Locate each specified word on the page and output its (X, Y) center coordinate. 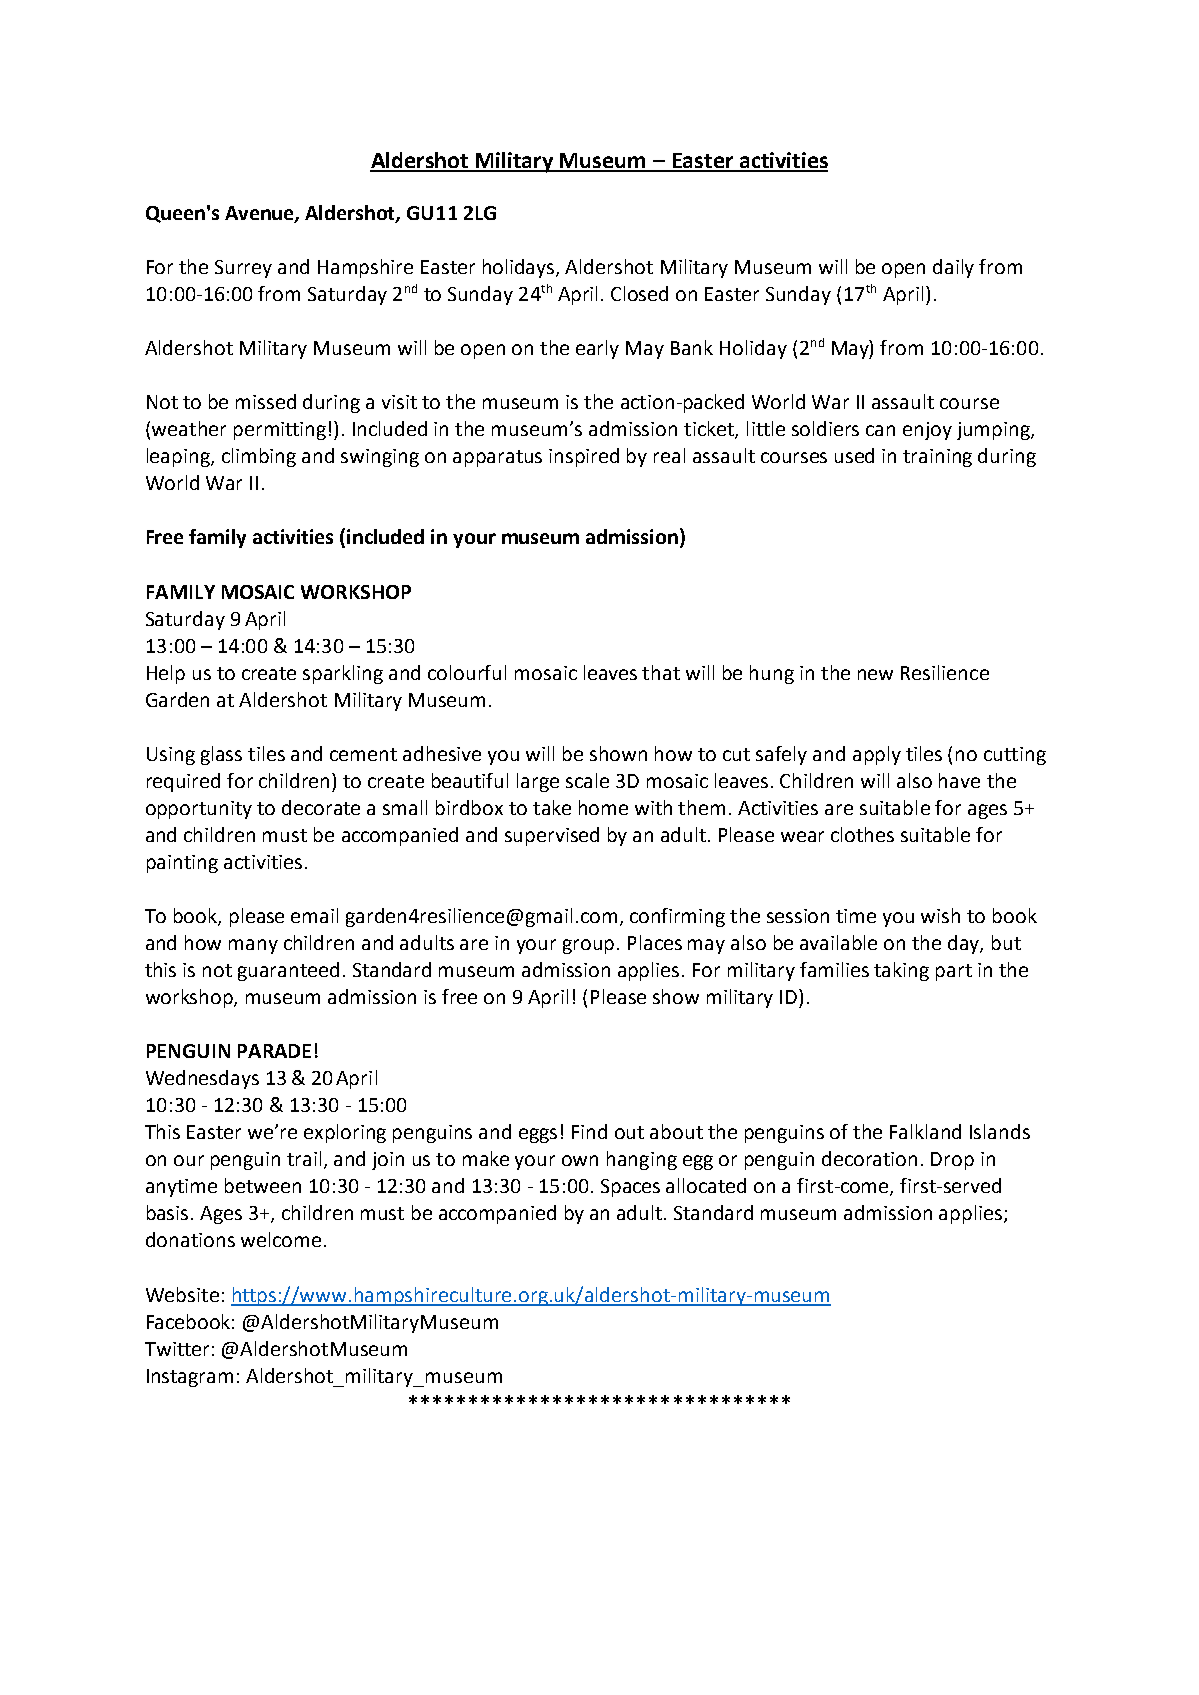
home (603, 807)
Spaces (630, 1188)
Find (589, 1131)
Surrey (243, 269)
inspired (584, 457)
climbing (259, 457)
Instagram (190, 1378)
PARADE (274, 1051)
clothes (862, 834)
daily (953, 268)
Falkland (925, 1131)
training (937, 458)
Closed (639, 293)
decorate (321, 807)
